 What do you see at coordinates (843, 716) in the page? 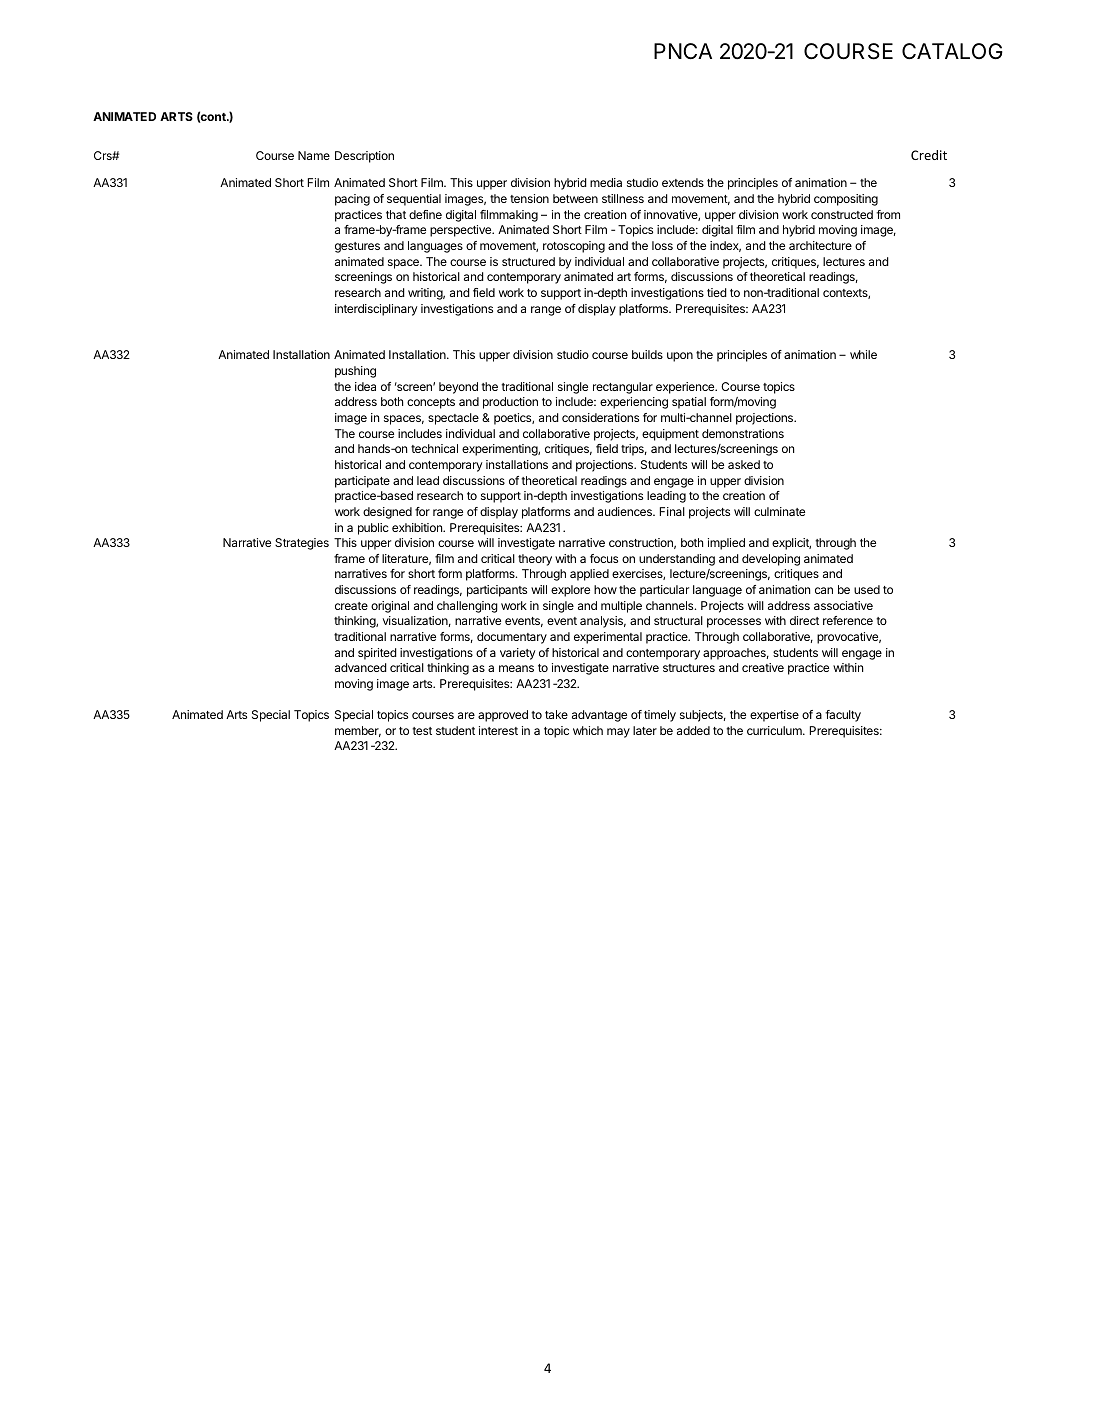
I see `faculty` at bounding box center [843, 716].
